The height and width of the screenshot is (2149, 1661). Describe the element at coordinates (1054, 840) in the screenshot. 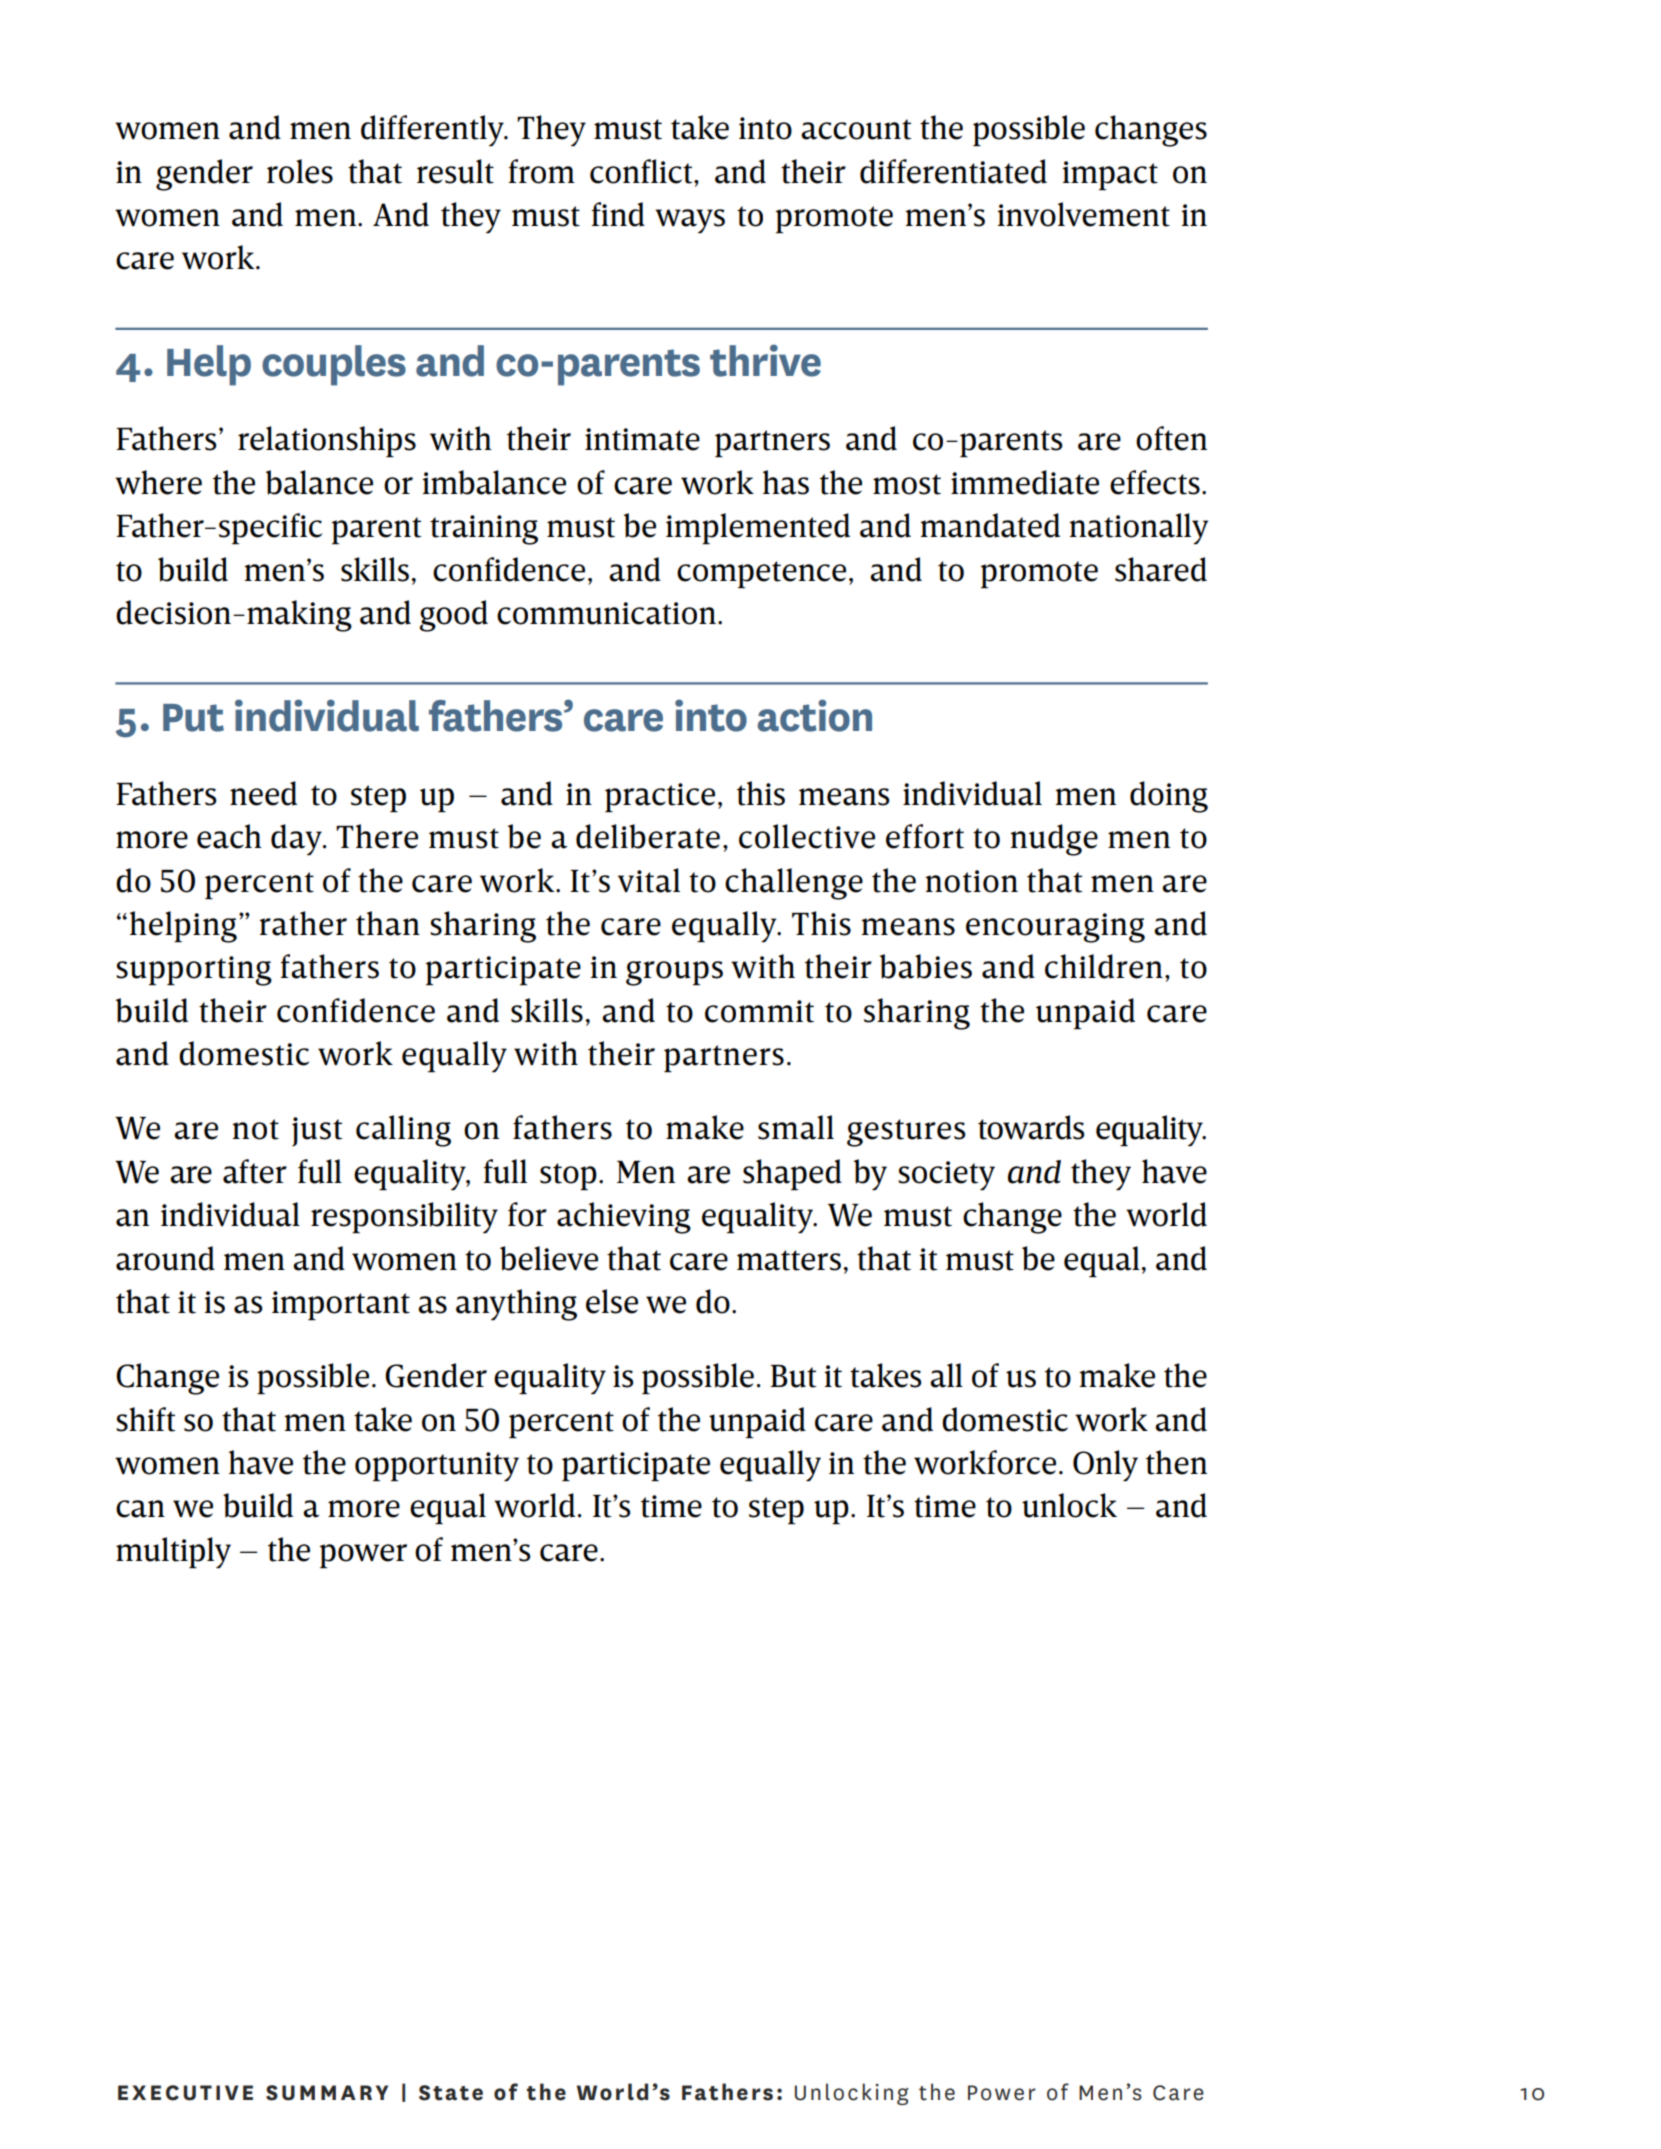

I see `nudge` at that location.
